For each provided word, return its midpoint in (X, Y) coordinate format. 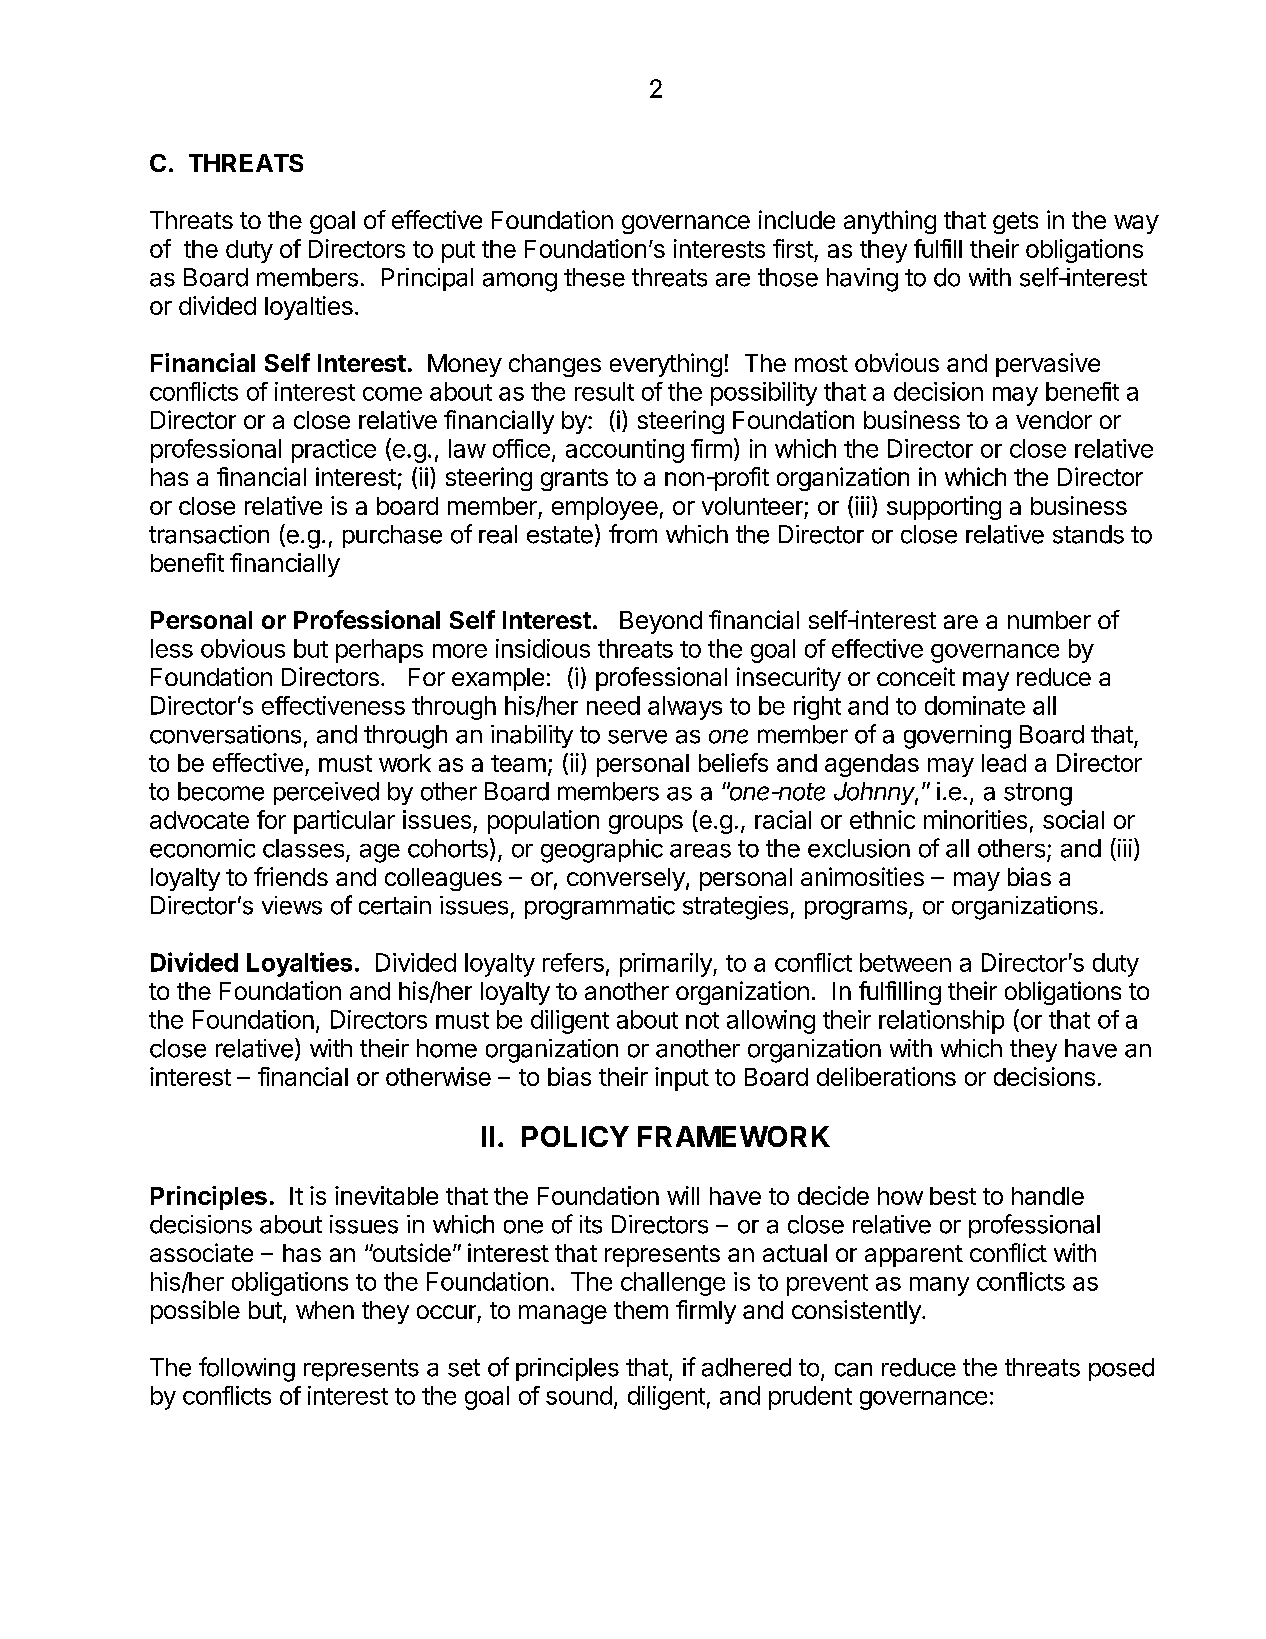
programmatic (600, 908)
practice (334, 451)
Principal (427, 279)
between (905, 962)
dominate (975, 705)
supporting (944, 508)
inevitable (386, 1195)
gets (1015, 223)
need (613, 705)
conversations (225, 734)
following (247, 1369)
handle (1048, 1196)
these (594, 277)
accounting (625, 451)
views (292, 905)
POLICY (575, 1136)
